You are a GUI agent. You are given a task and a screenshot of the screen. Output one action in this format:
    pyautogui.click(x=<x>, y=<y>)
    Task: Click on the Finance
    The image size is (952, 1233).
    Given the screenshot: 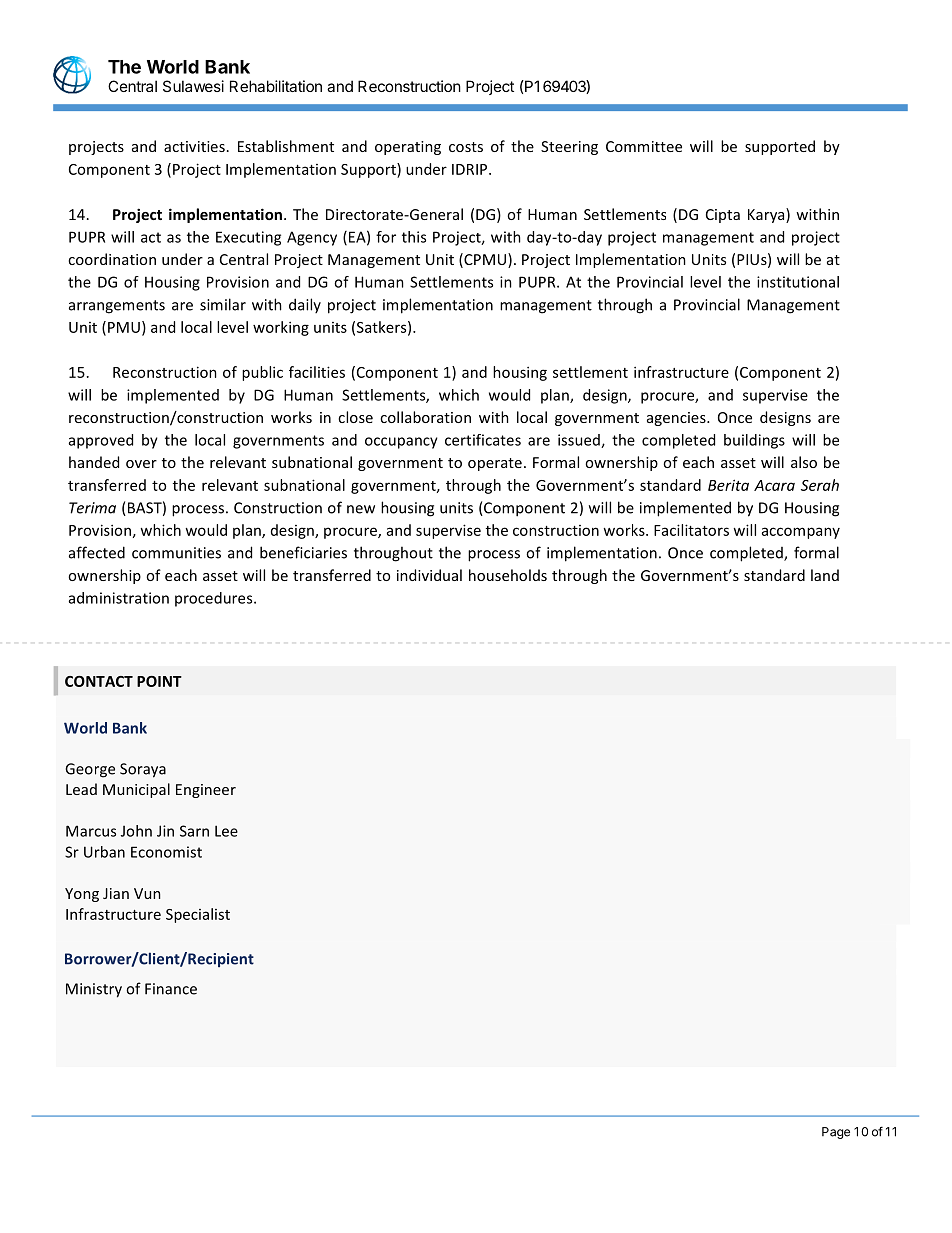 What is the action you would take?
    pyautogui.click(x=171, y=989)
